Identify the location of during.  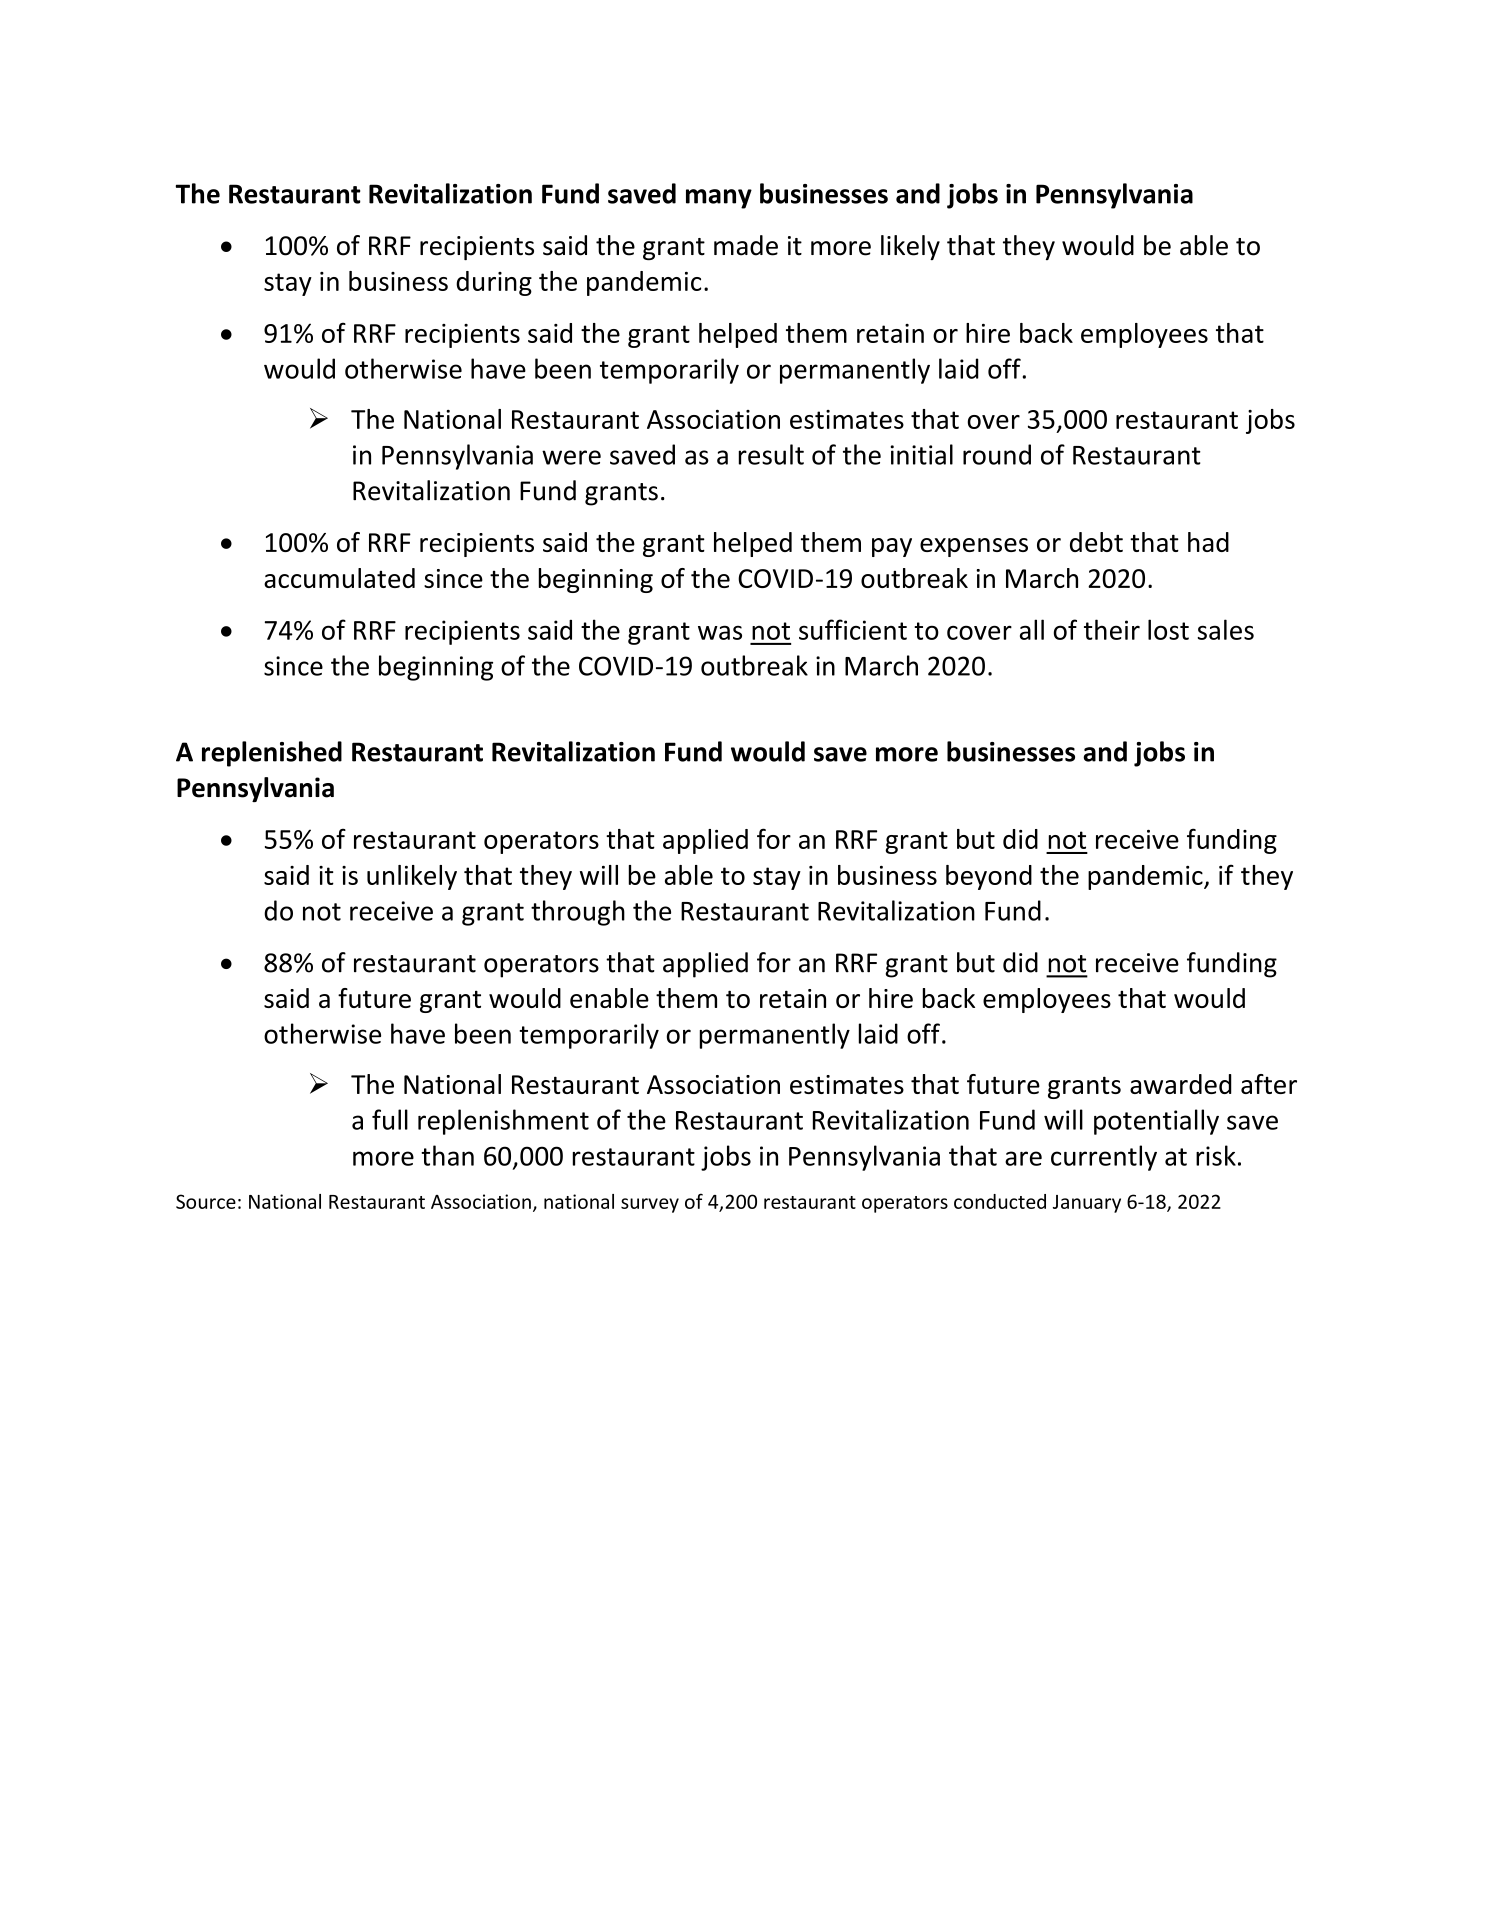
(494, 283).
